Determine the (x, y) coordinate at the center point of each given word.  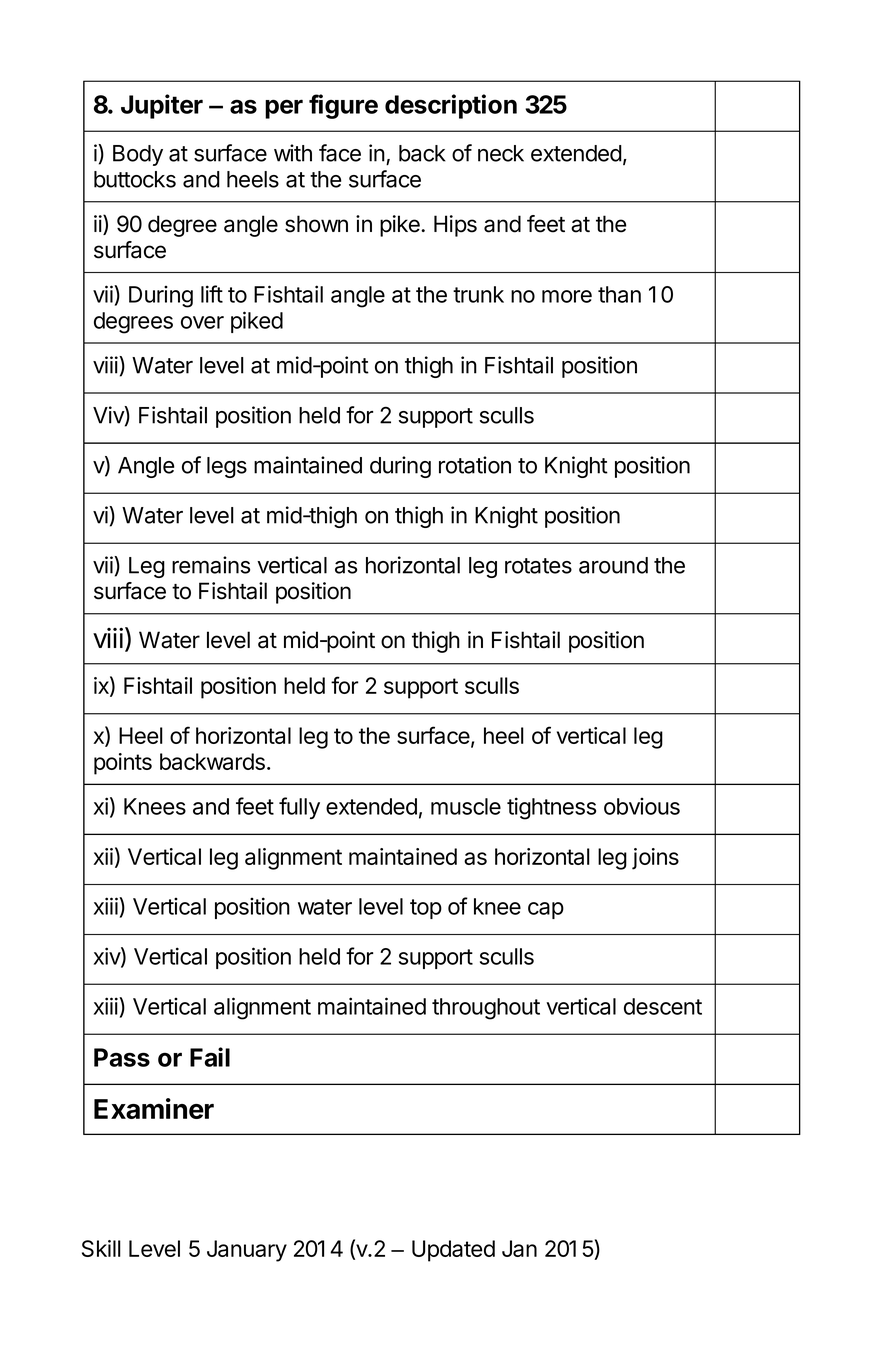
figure (343, 106)
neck (501, 153)
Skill (101, 1248)
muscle (466, 806)
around (613, 565)
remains (211, 565)
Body (138, 155)
